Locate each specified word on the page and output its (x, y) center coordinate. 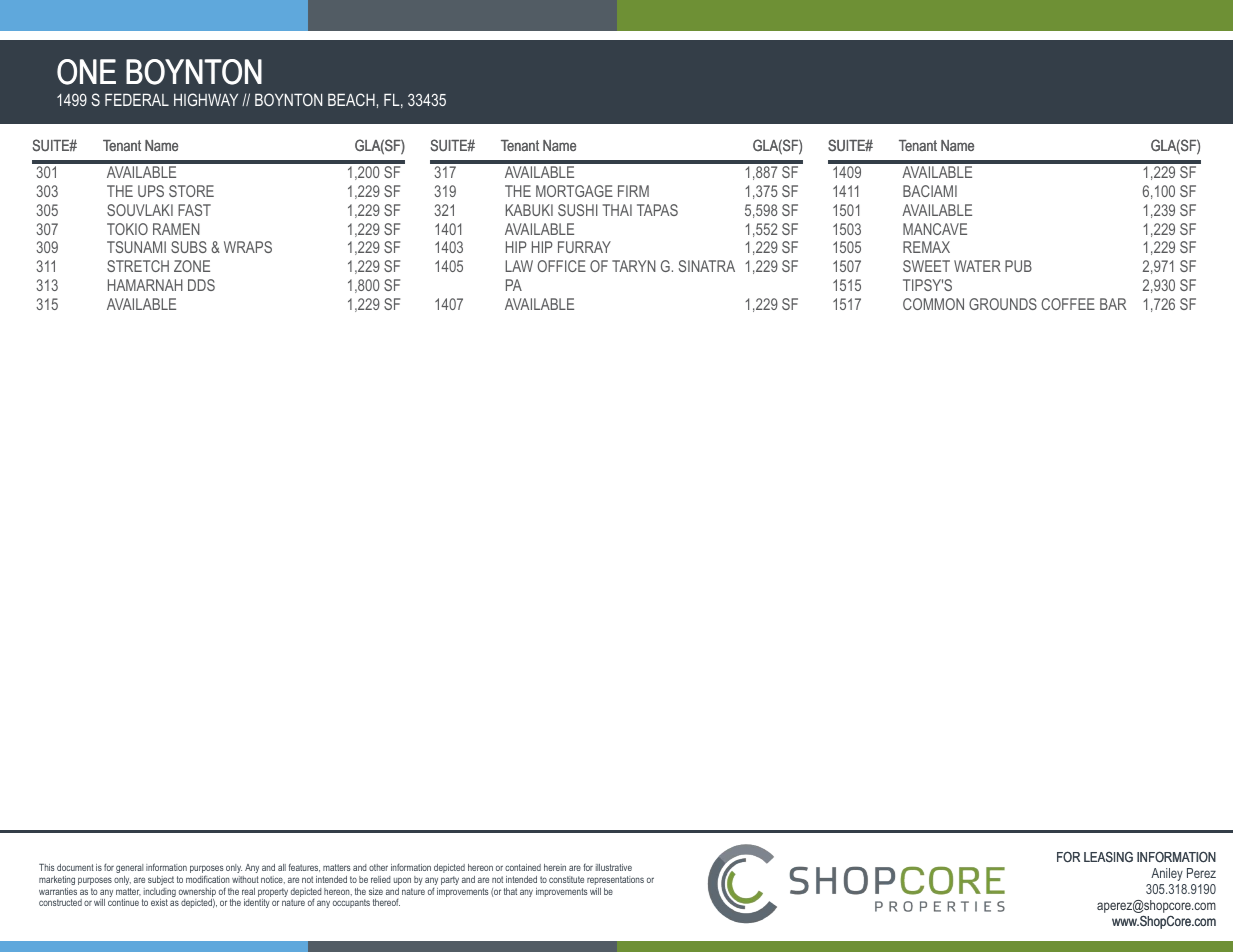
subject (161, 880)
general (129, 868)
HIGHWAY (206, 99)
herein (555, 867)
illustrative (614, 867)
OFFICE (561, 266)
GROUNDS (1003, 304)
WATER (977, 266)
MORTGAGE (574, 191)
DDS (201, 285)
